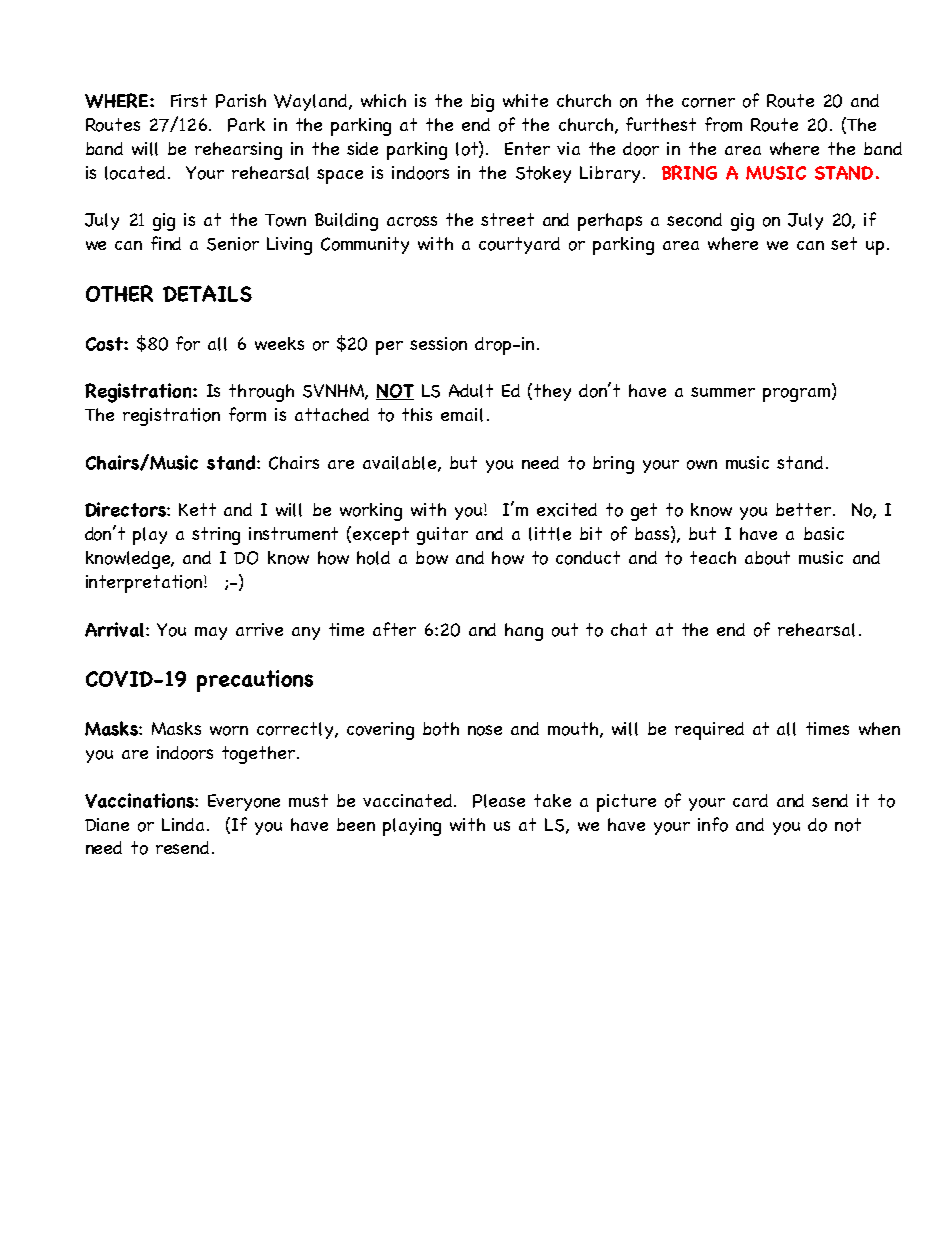 The image size is (952, 1233). Describe the element at coordinates (482, 103) in the page. I see `big` at that location.
